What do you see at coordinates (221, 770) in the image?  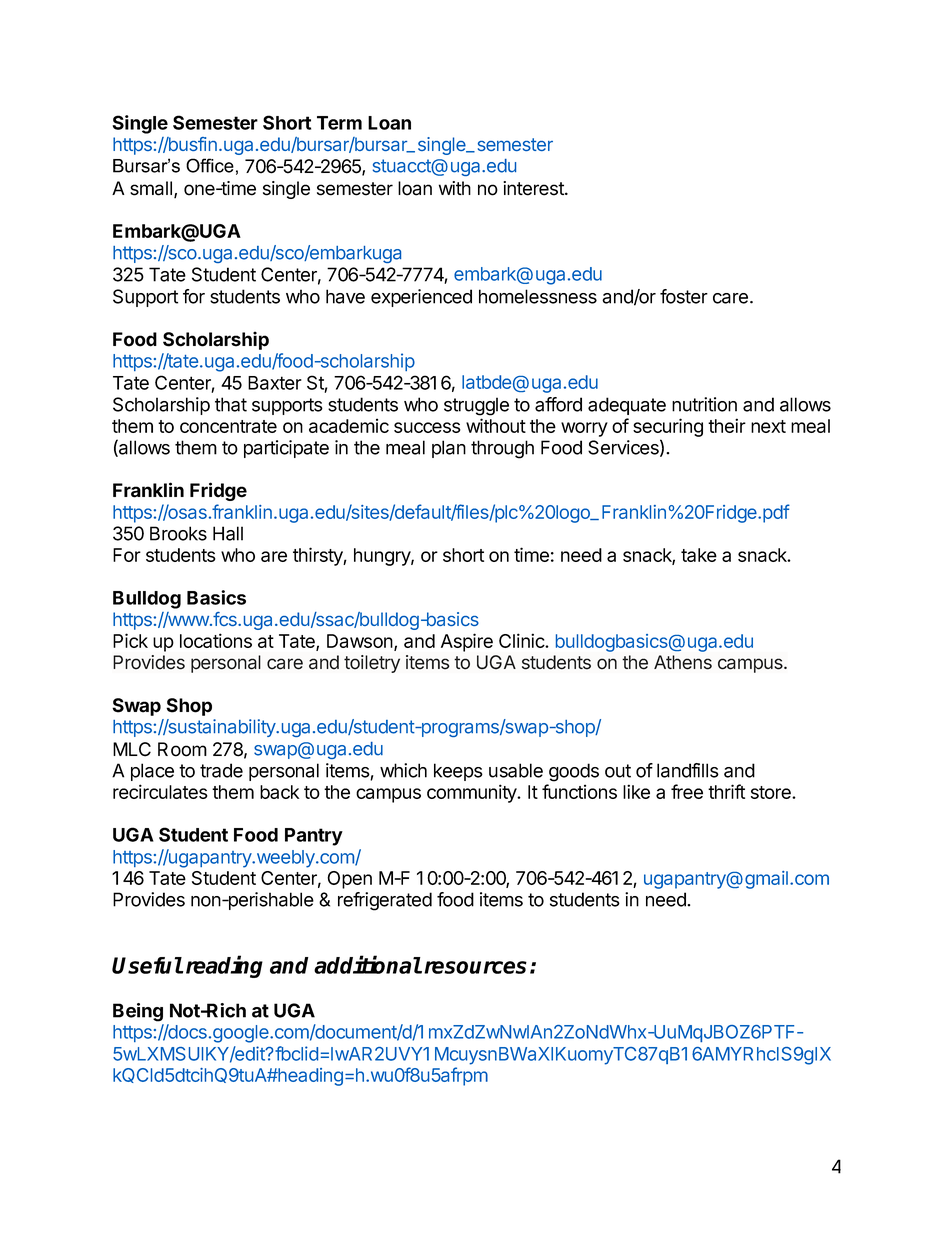 I see `trade` at bounding box center [221, 770].
